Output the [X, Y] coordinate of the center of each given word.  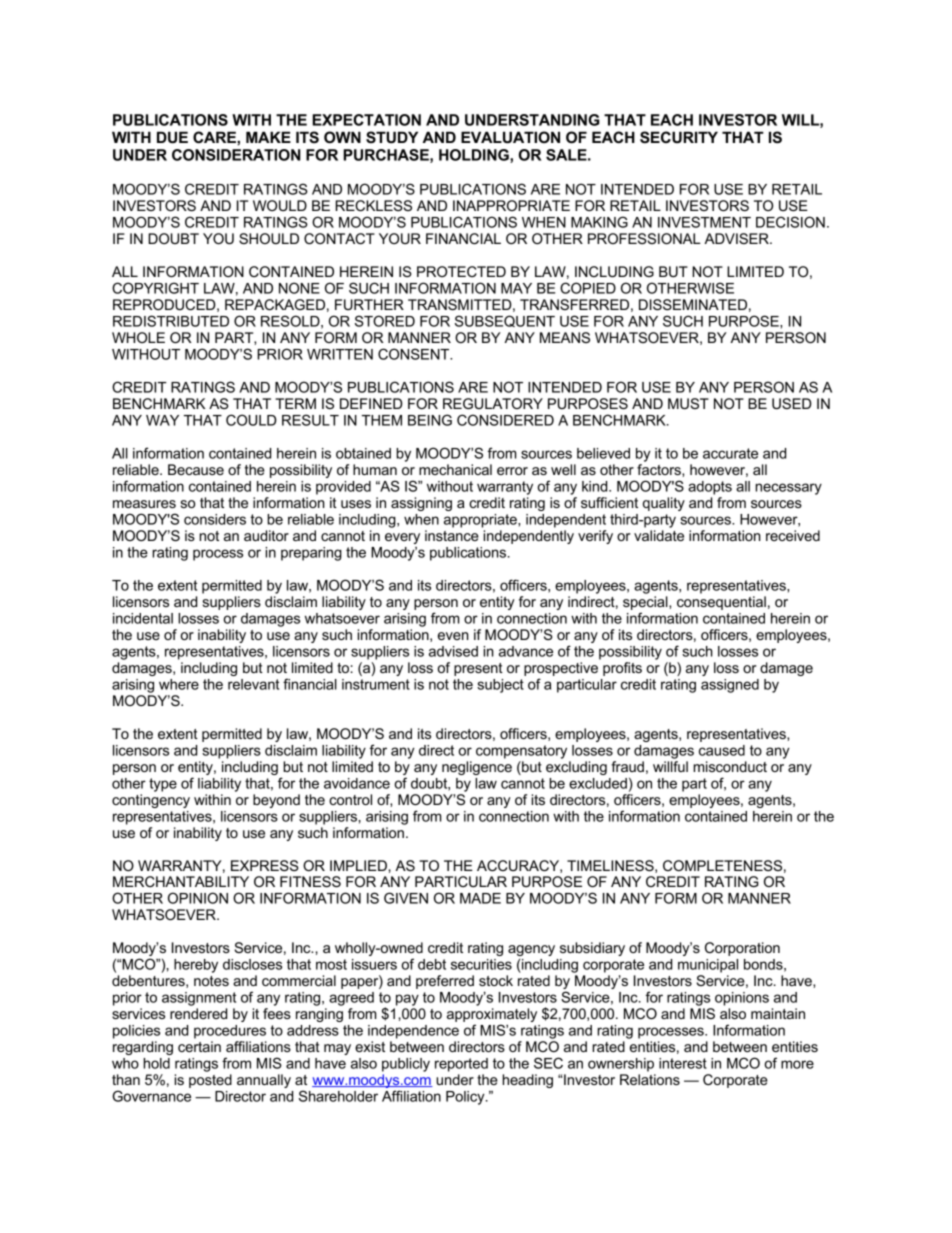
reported [461, 1065]
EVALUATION [510, 137]
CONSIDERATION [236, 155]
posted [210, 1081]
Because [196, 469]
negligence [477, 768]
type [163, 785]
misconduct [730, 766]
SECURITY [679, 137]
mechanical [455, 469]
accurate [730, 453]
